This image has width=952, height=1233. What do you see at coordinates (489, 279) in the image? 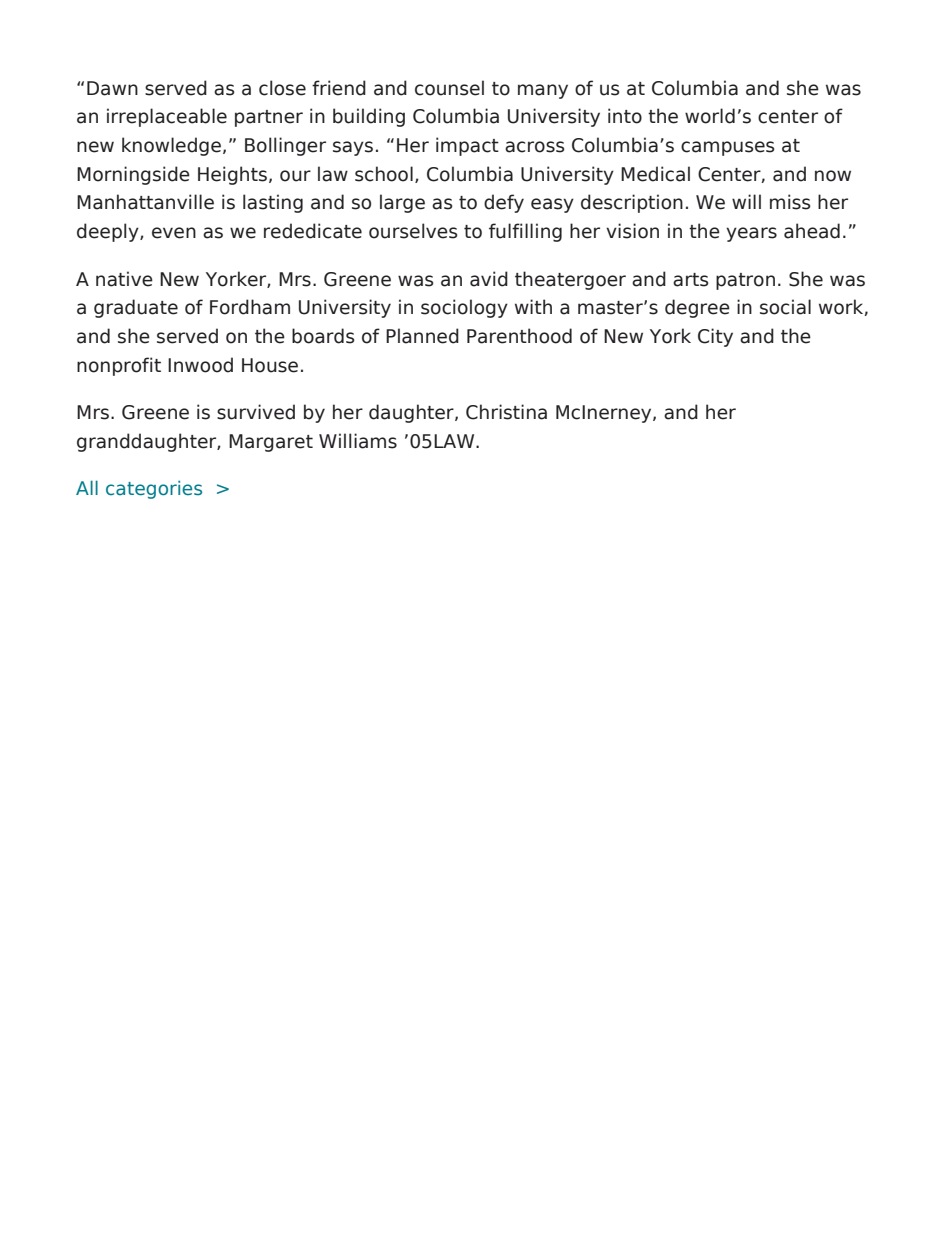
I see `avid` at bounding box center [489, 279].
